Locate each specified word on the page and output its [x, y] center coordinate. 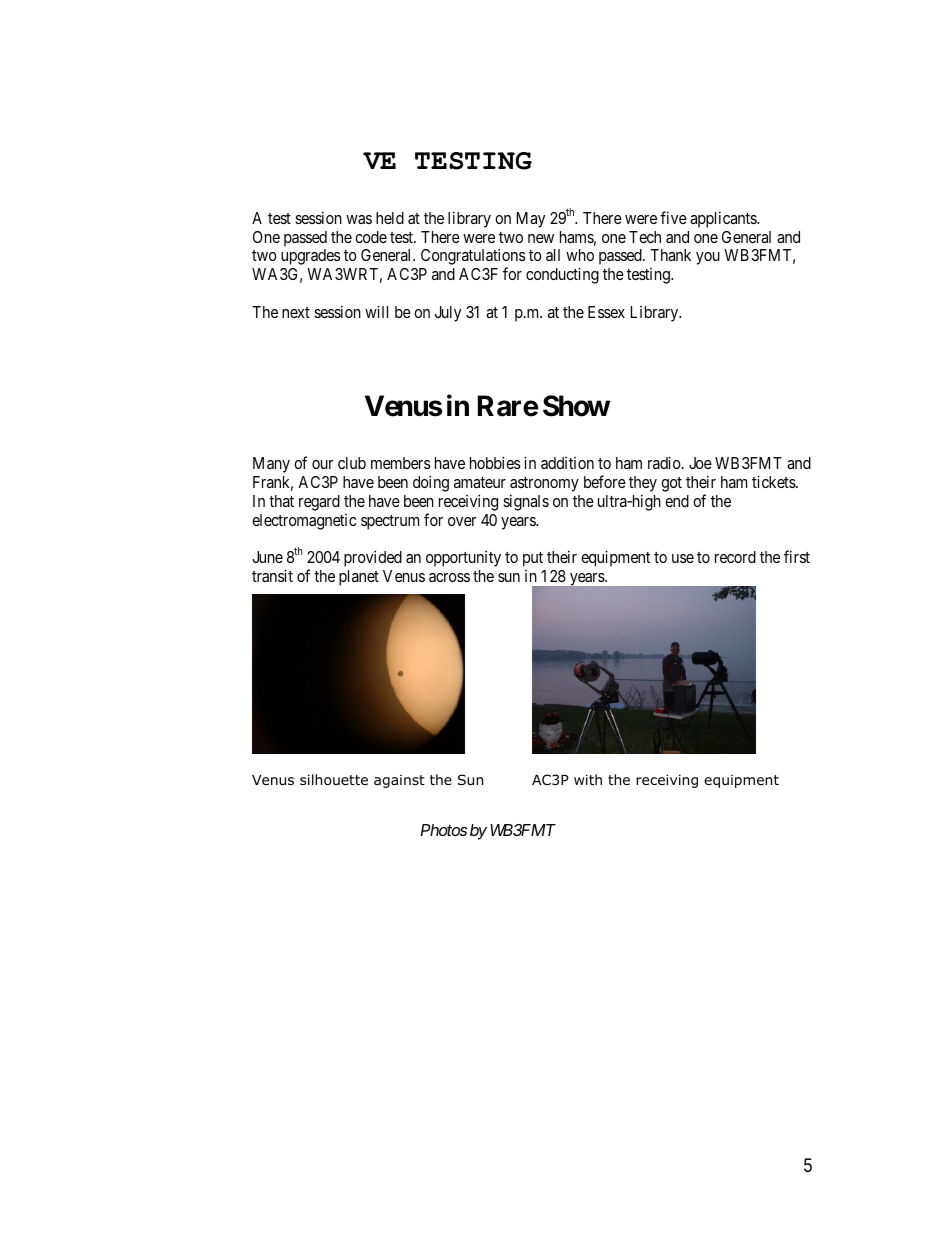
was [359, 219]
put [533, 559]
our [322, 464]
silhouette [334, 780]
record [735, 557]
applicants [724, 219]
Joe [700, 463]
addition [567, 463]
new [541, 238]
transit [272, 575]
